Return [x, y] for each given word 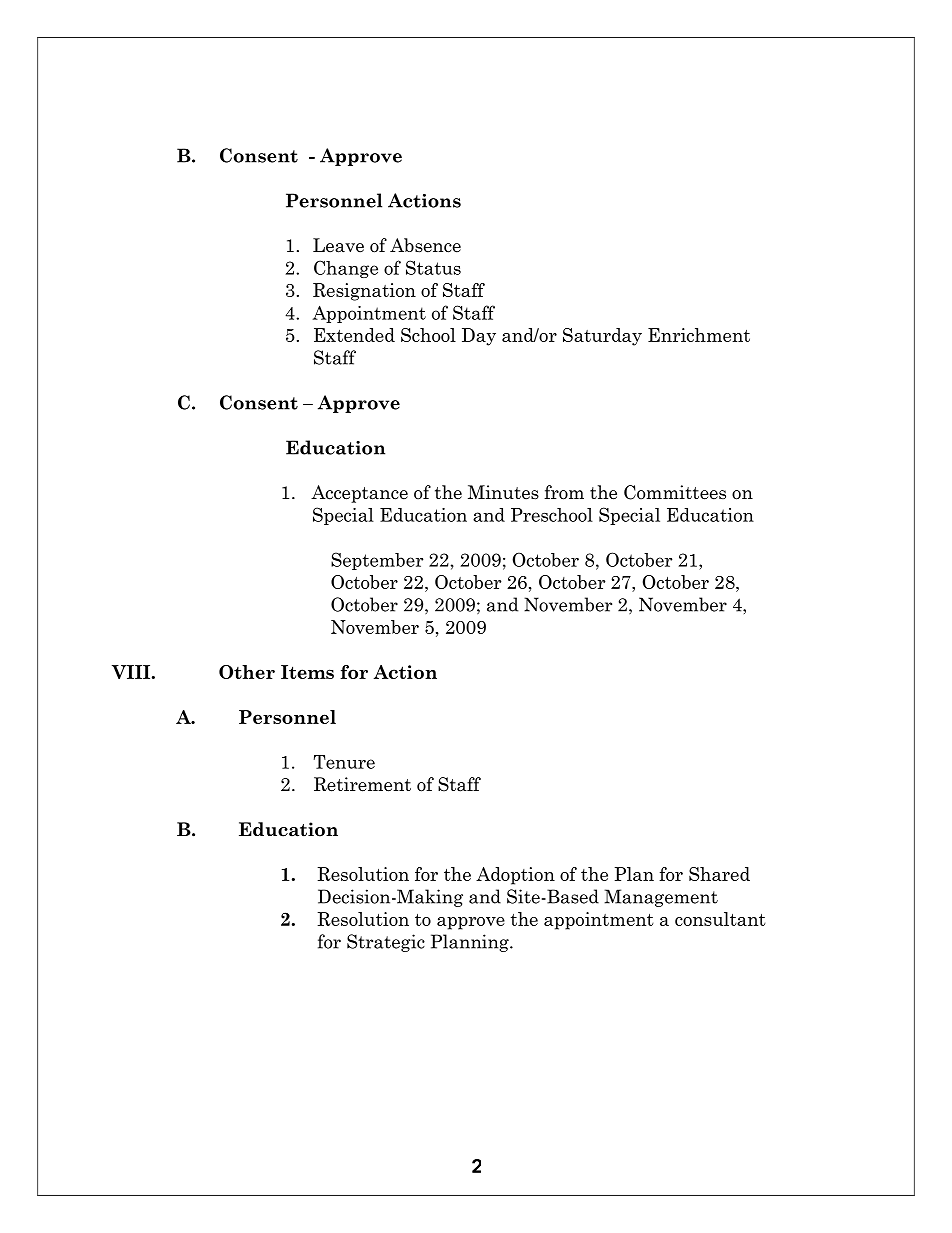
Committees [675, 492]
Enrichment [699, 335]
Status [433, 267]
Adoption [515, 876]
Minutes [503, 492]
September [377, 561]
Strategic [386, 943]
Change [346, 269]
